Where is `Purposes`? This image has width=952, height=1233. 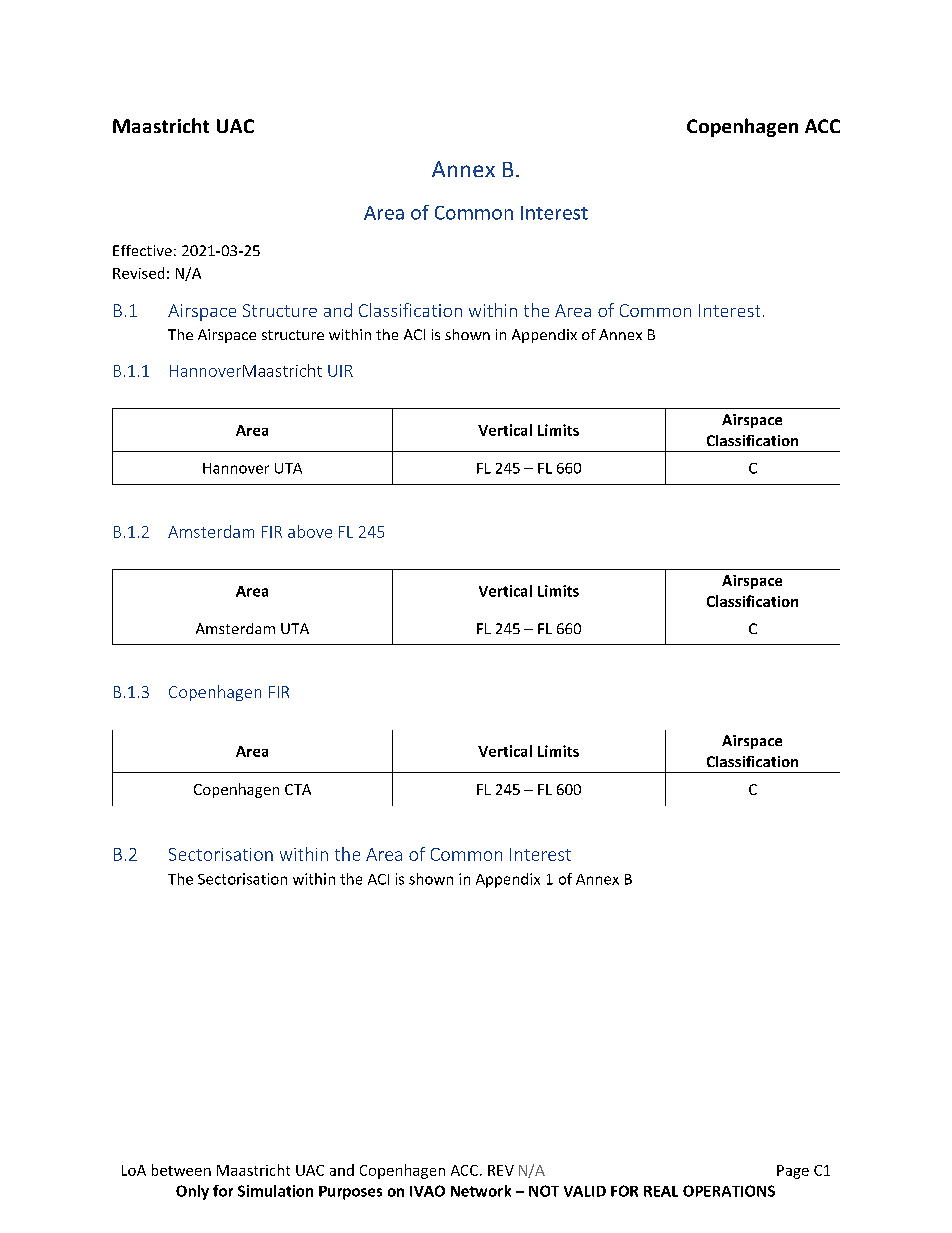
Purposes is located at coordinates (350, 1193).
